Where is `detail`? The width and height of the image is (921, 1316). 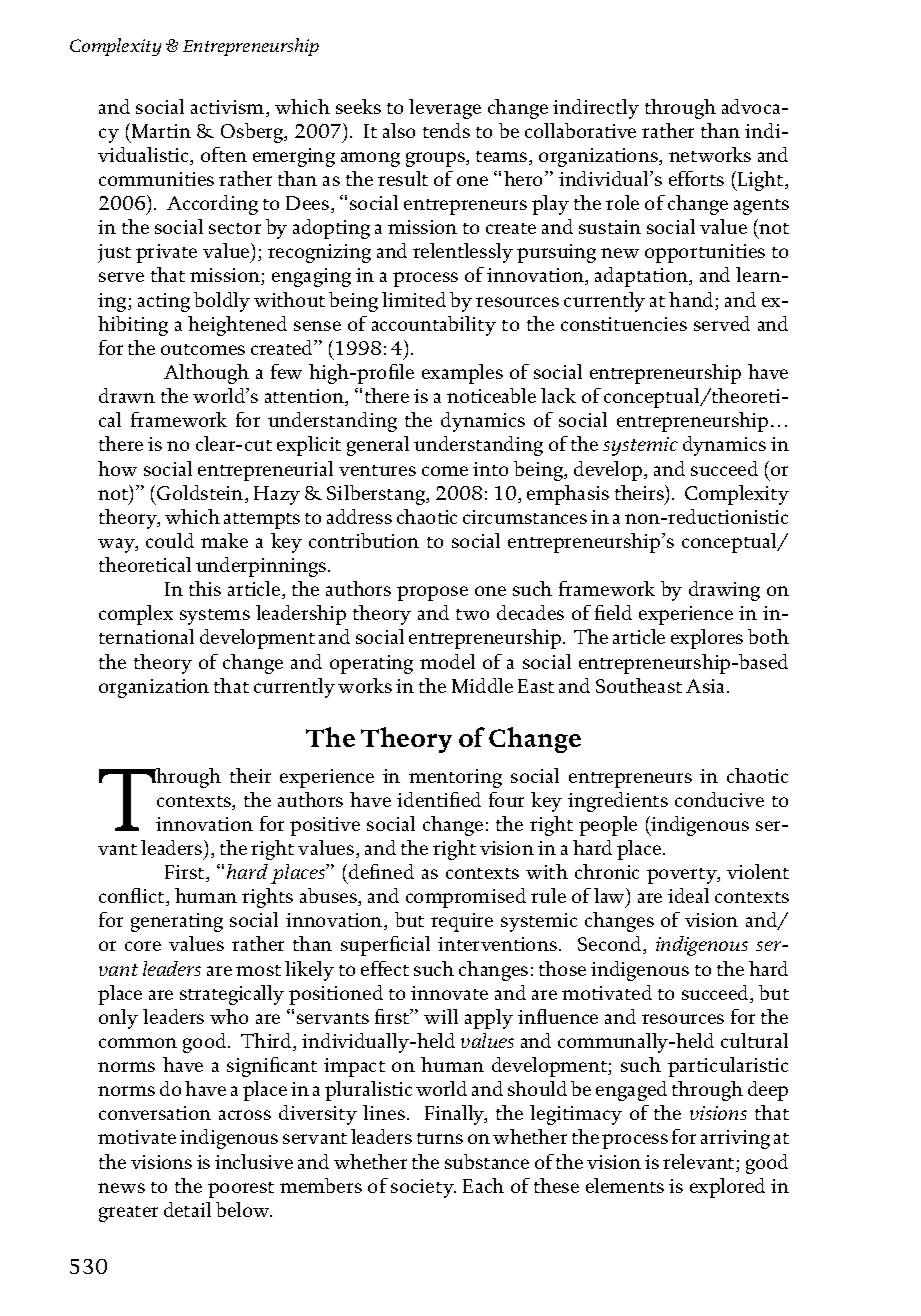
detail is located at coordinates (187, 1209).
